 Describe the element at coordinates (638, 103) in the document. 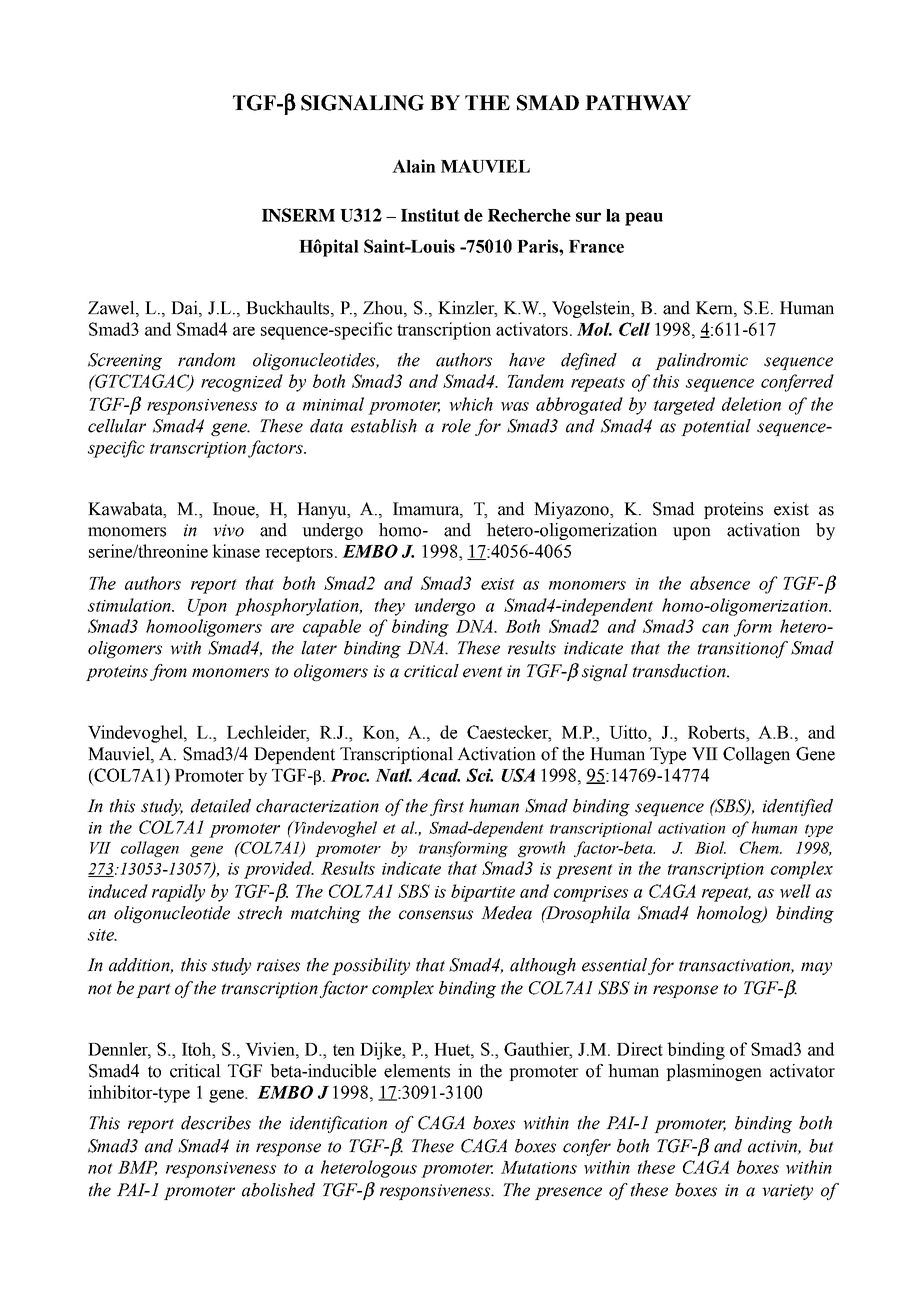

I see `PATHWAY` at that location.
